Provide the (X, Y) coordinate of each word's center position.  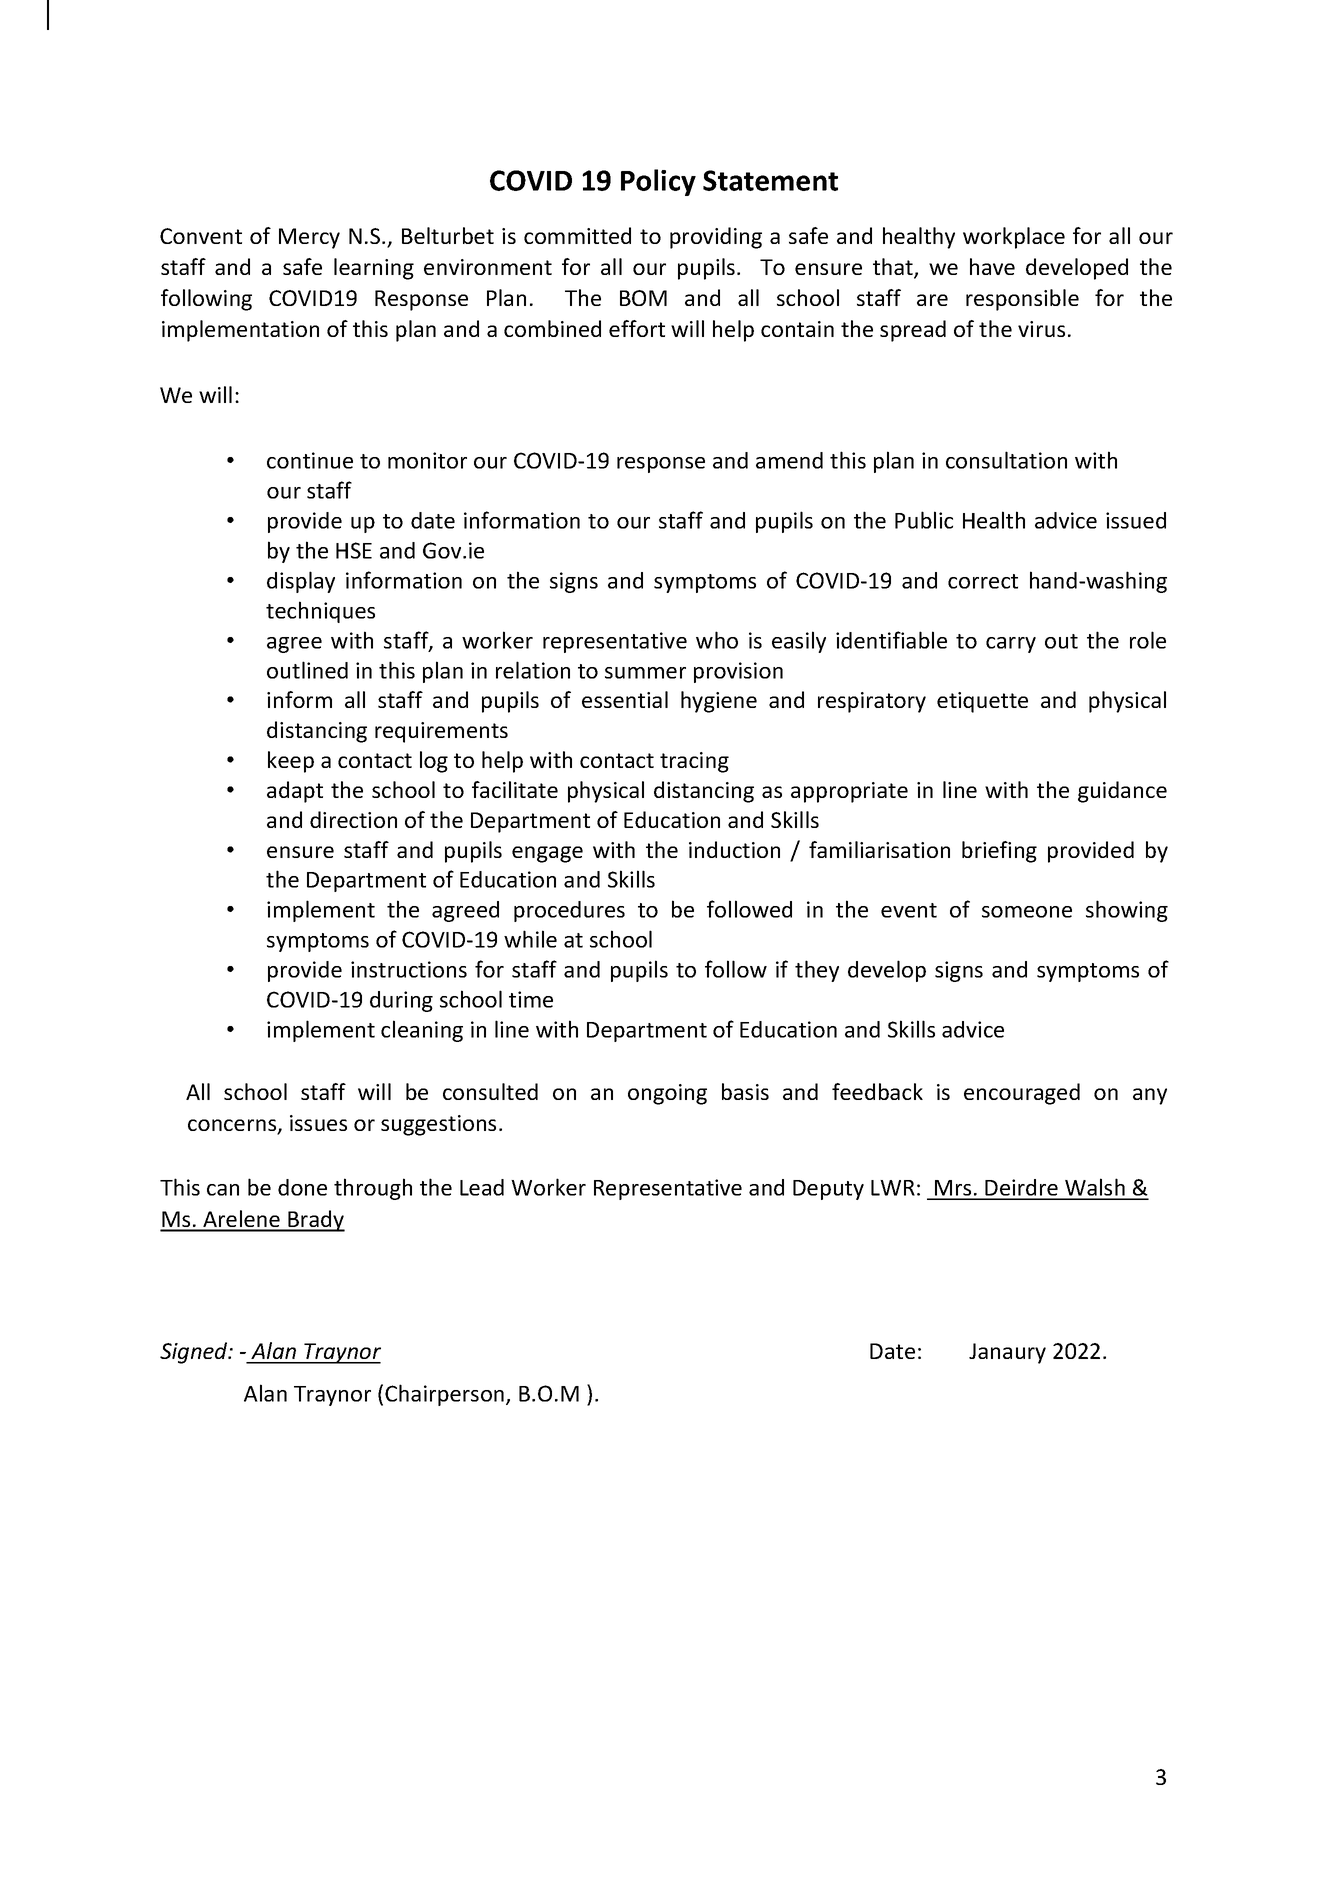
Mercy (309, 238)
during (401, 1001)
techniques (320, 612)
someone (1027, 912)
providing (716, 238)
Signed (195, 1353)
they (817, 971)
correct (983, 581)
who (717, 640)
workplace (1014, 238)
